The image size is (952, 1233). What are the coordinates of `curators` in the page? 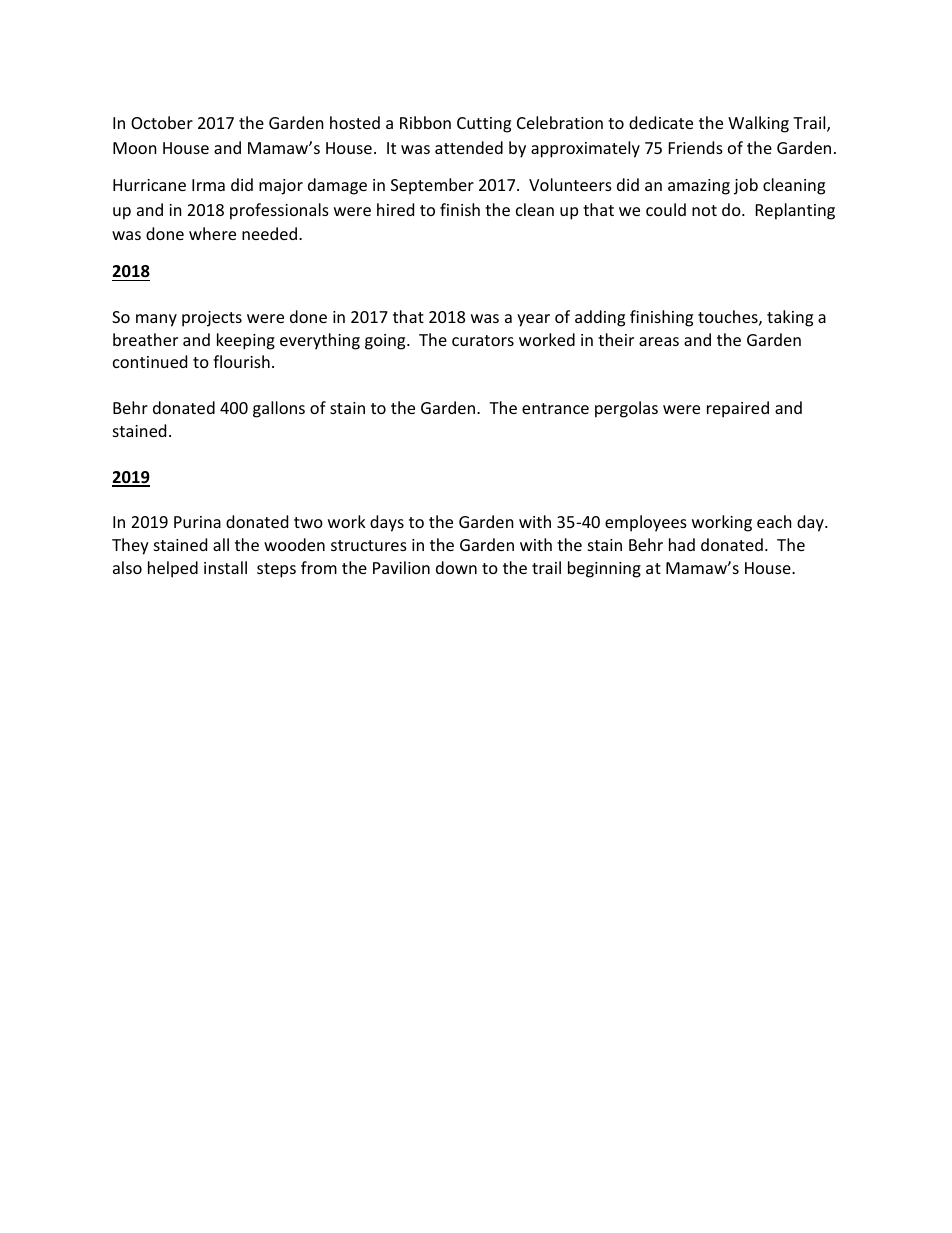 It's located at (483, 340).
